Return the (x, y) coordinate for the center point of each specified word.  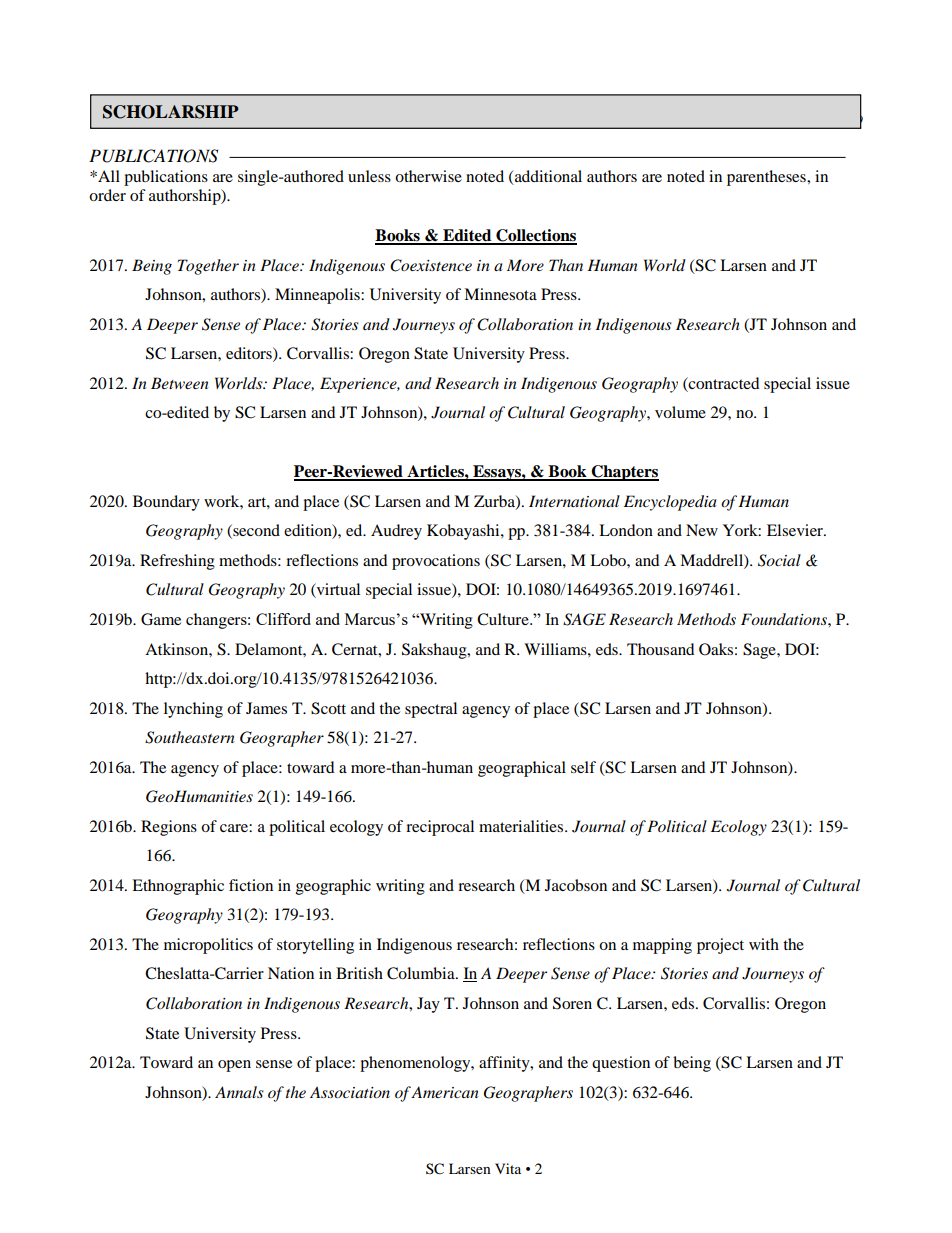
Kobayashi (464, 532)
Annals (239, 1092)
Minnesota (500, 294)
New (702, 530)
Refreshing (177, 562)
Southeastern (190, 737)
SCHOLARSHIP (171, 112)
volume (680, 412)
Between (180, 383)
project (720, 946)
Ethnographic (178, 887)
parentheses (767, 178)
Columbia (422, 973)
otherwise (428, 176)
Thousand (661, 649)
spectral (431, 710)
